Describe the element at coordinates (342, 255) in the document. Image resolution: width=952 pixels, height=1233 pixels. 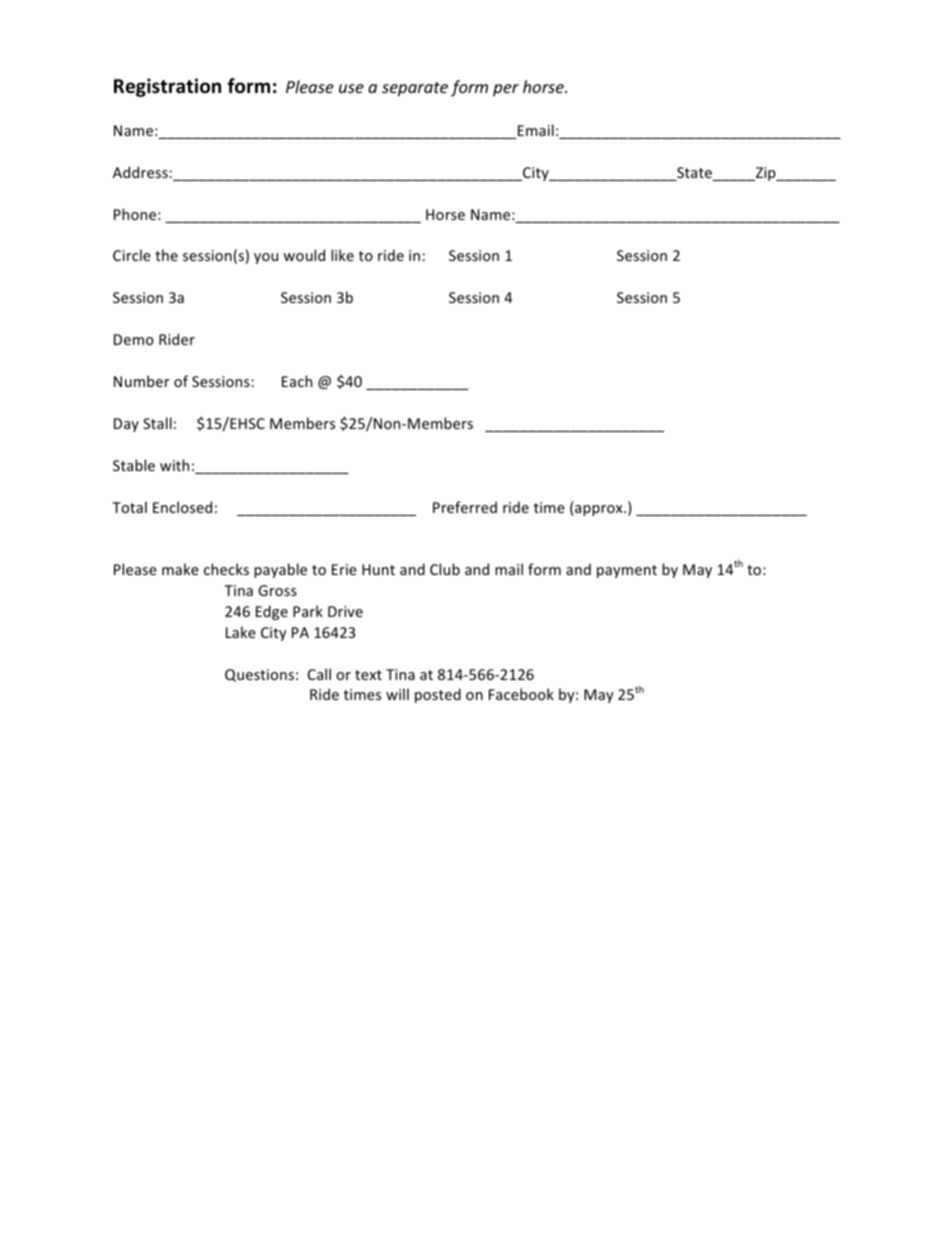
I see `like` at that location.
